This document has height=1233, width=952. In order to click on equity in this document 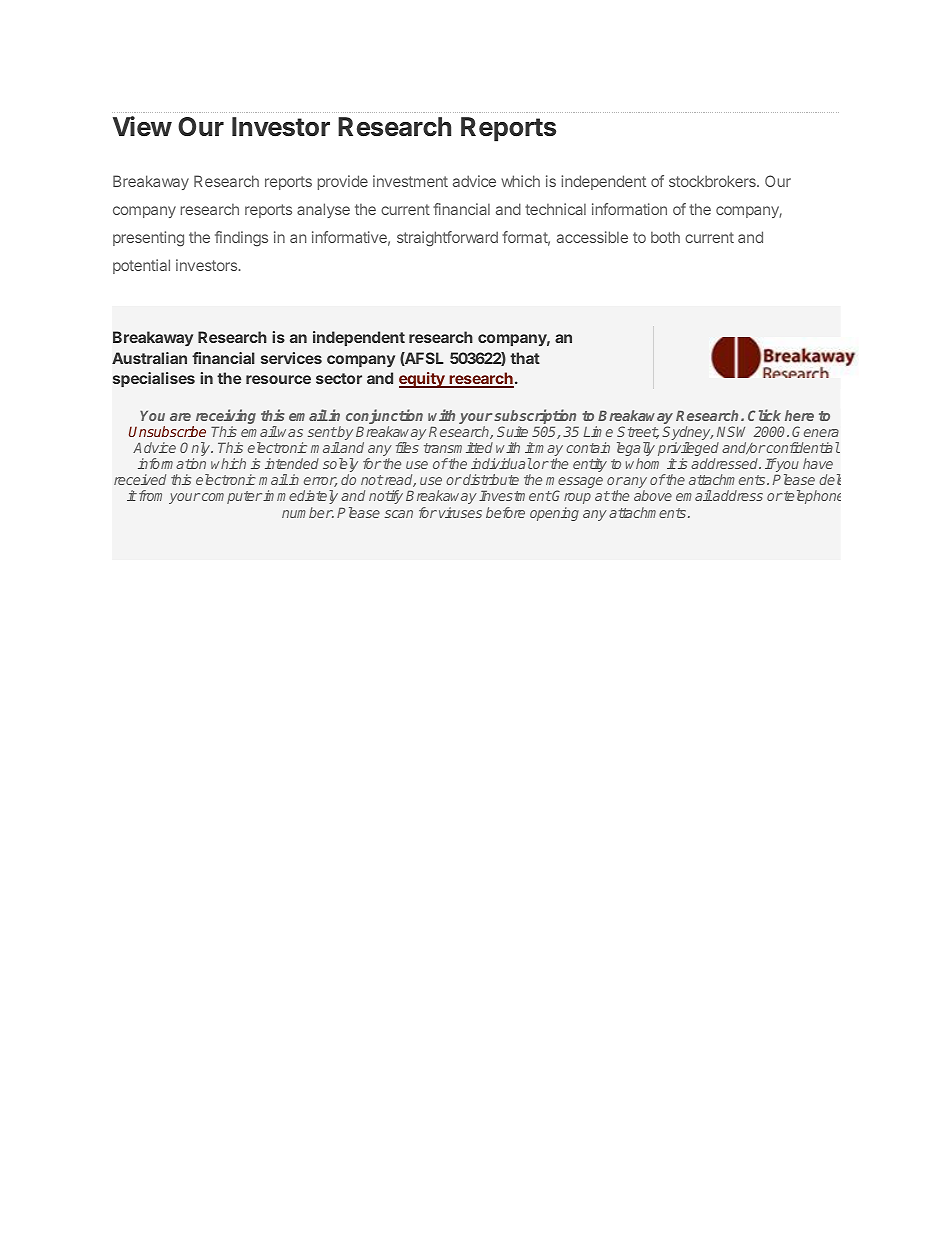, I will do `click(423, 380)`.
